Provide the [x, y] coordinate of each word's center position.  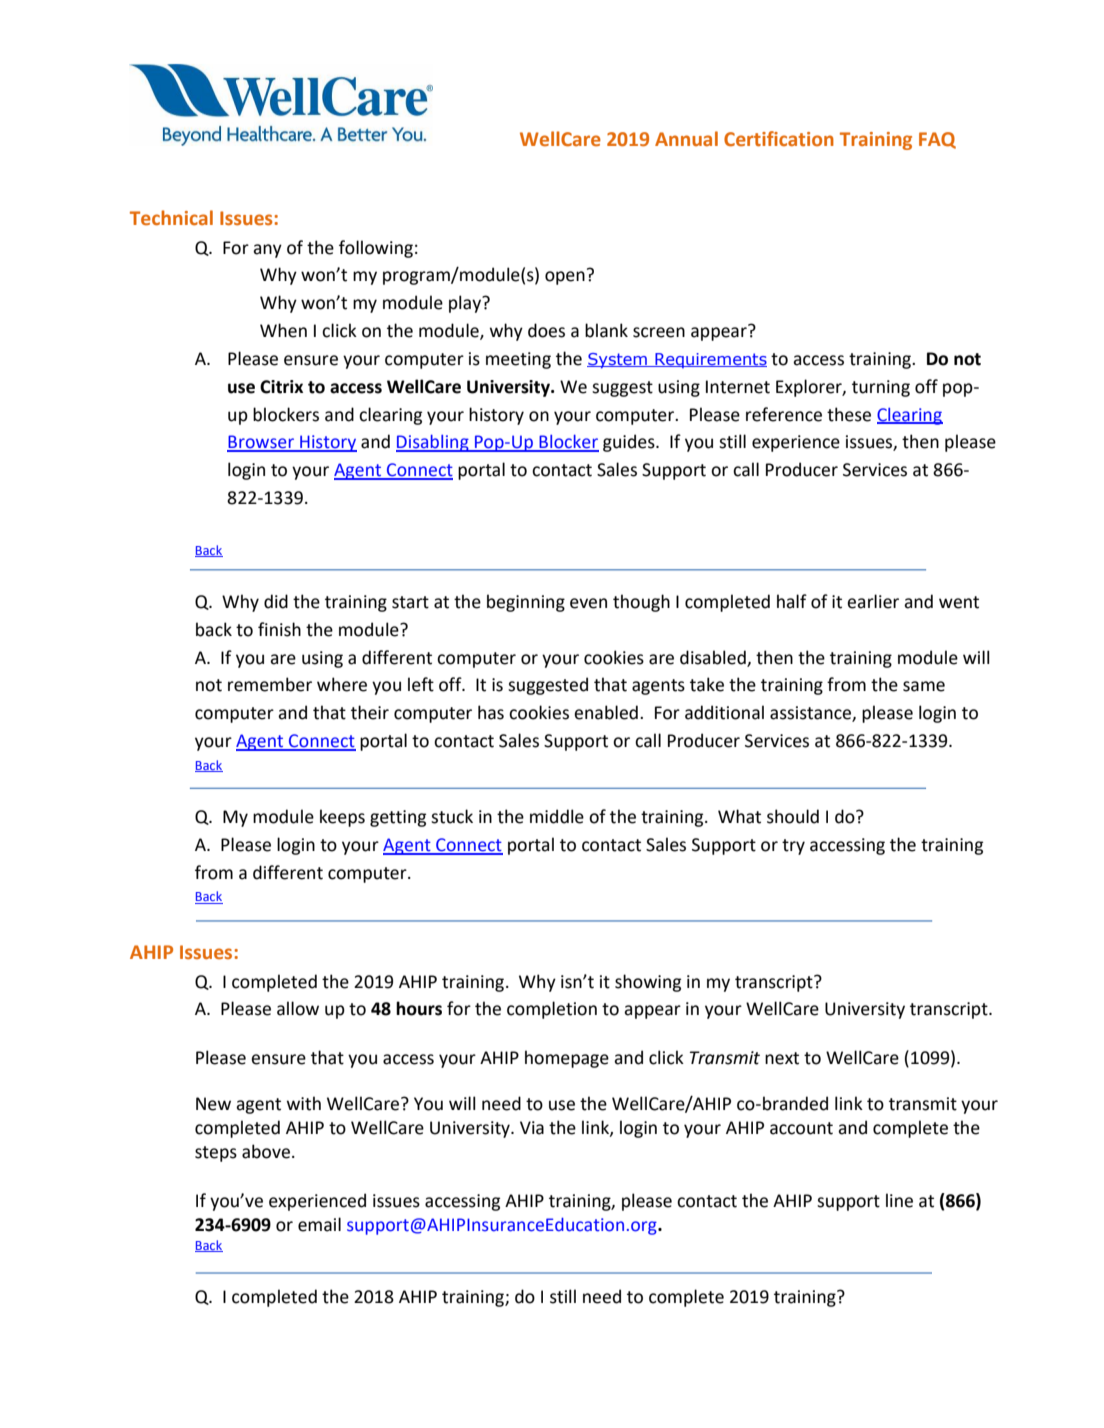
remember [270, 684]
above [266, 1151]
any [267, 251]
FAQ [937, 140]
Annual [686, 138]
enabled [606, 712]
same [924, 686]
